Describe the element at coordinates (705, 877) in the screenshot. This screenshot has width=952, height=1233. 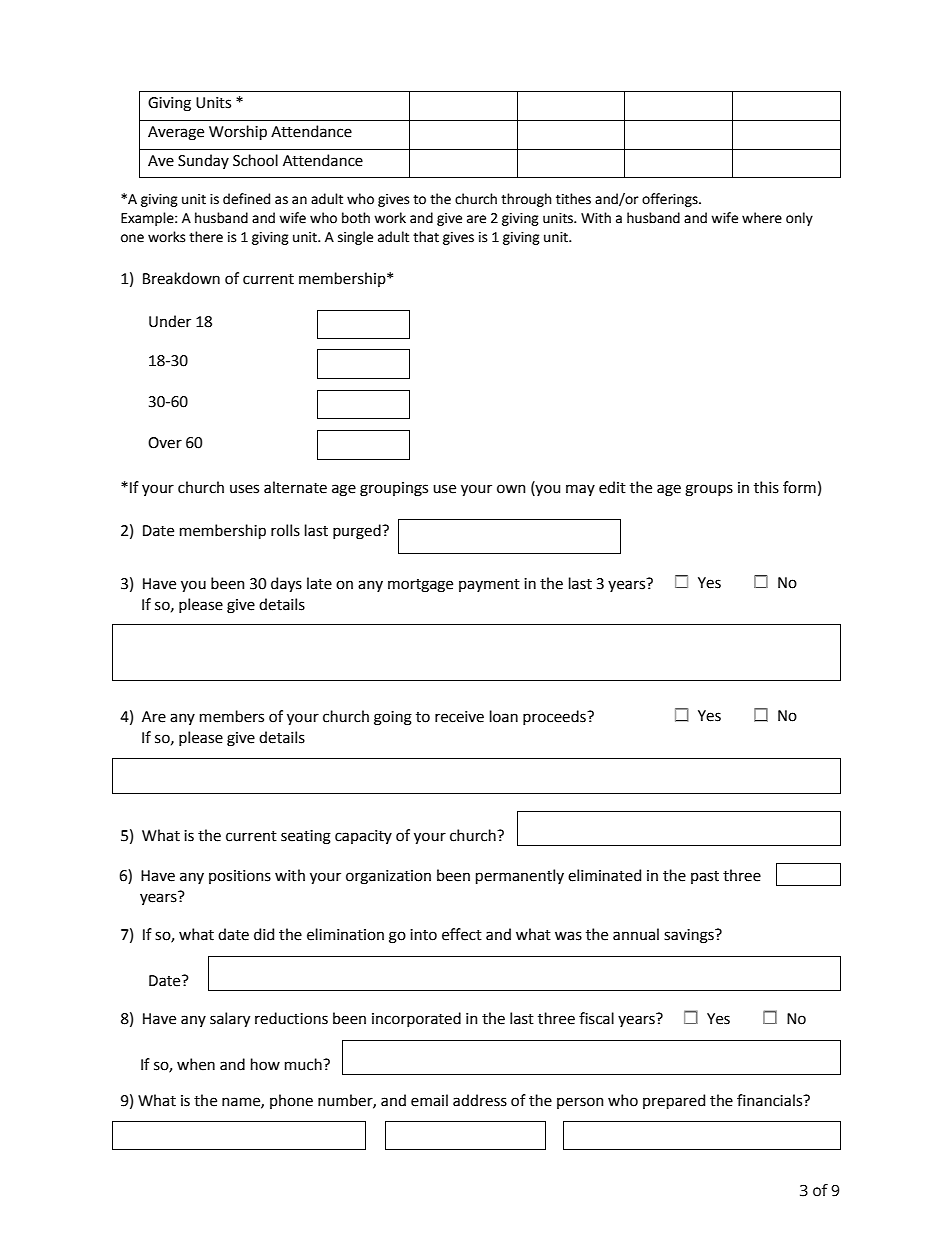
I see `past` at that location.
